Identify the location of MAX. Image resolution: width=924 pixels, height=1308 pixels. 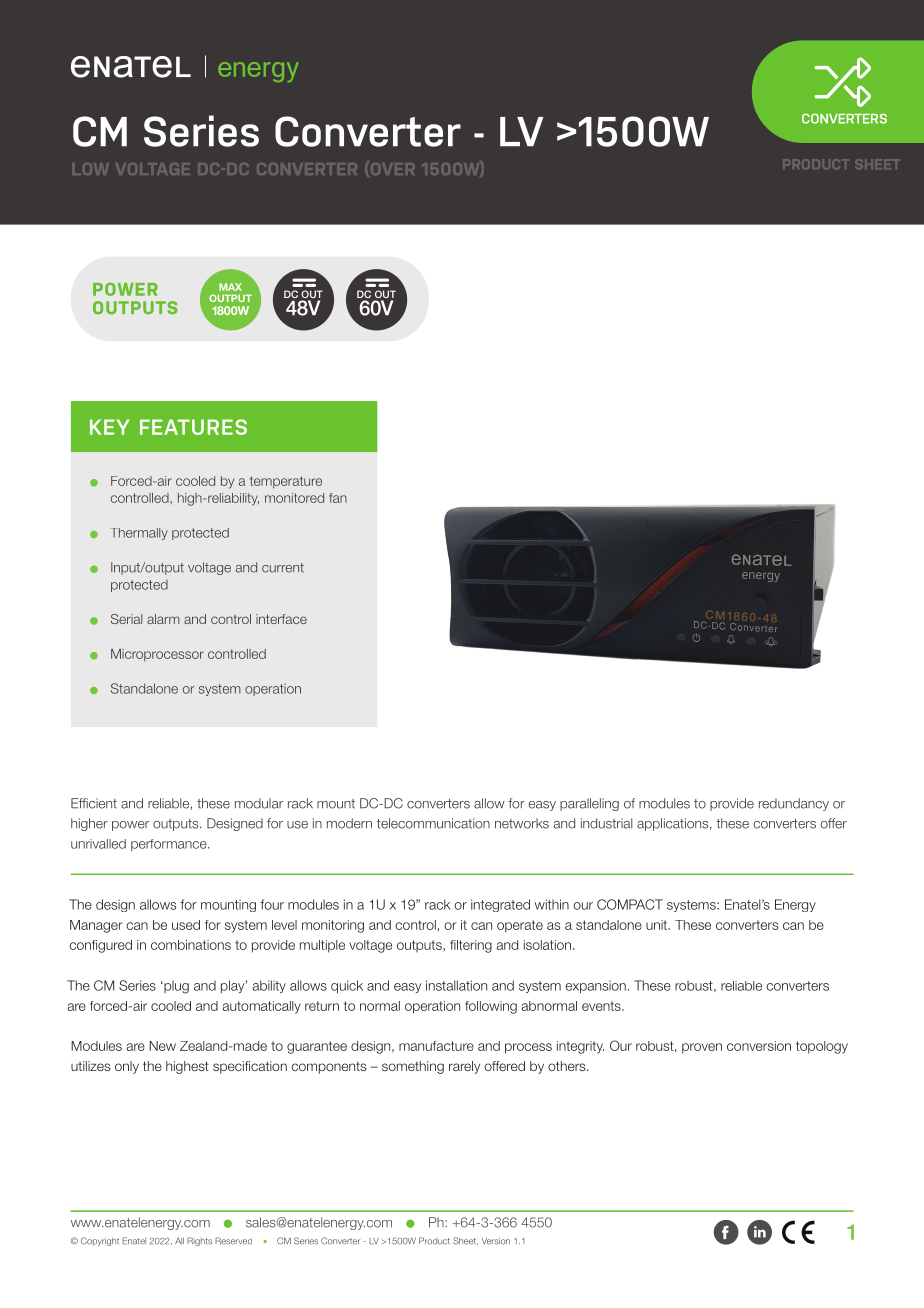
(230, 287).
